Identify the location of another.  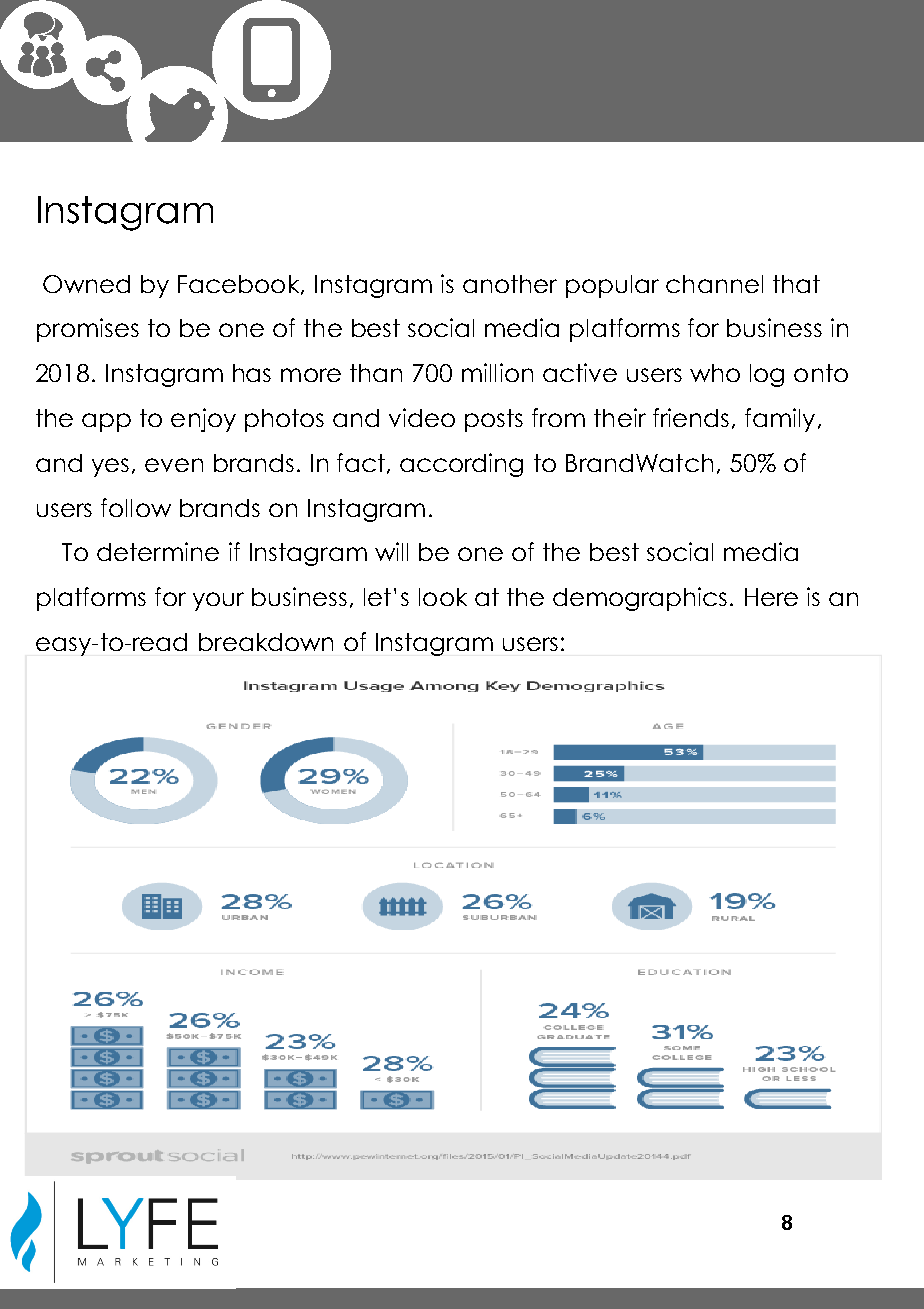
(510, 284).
